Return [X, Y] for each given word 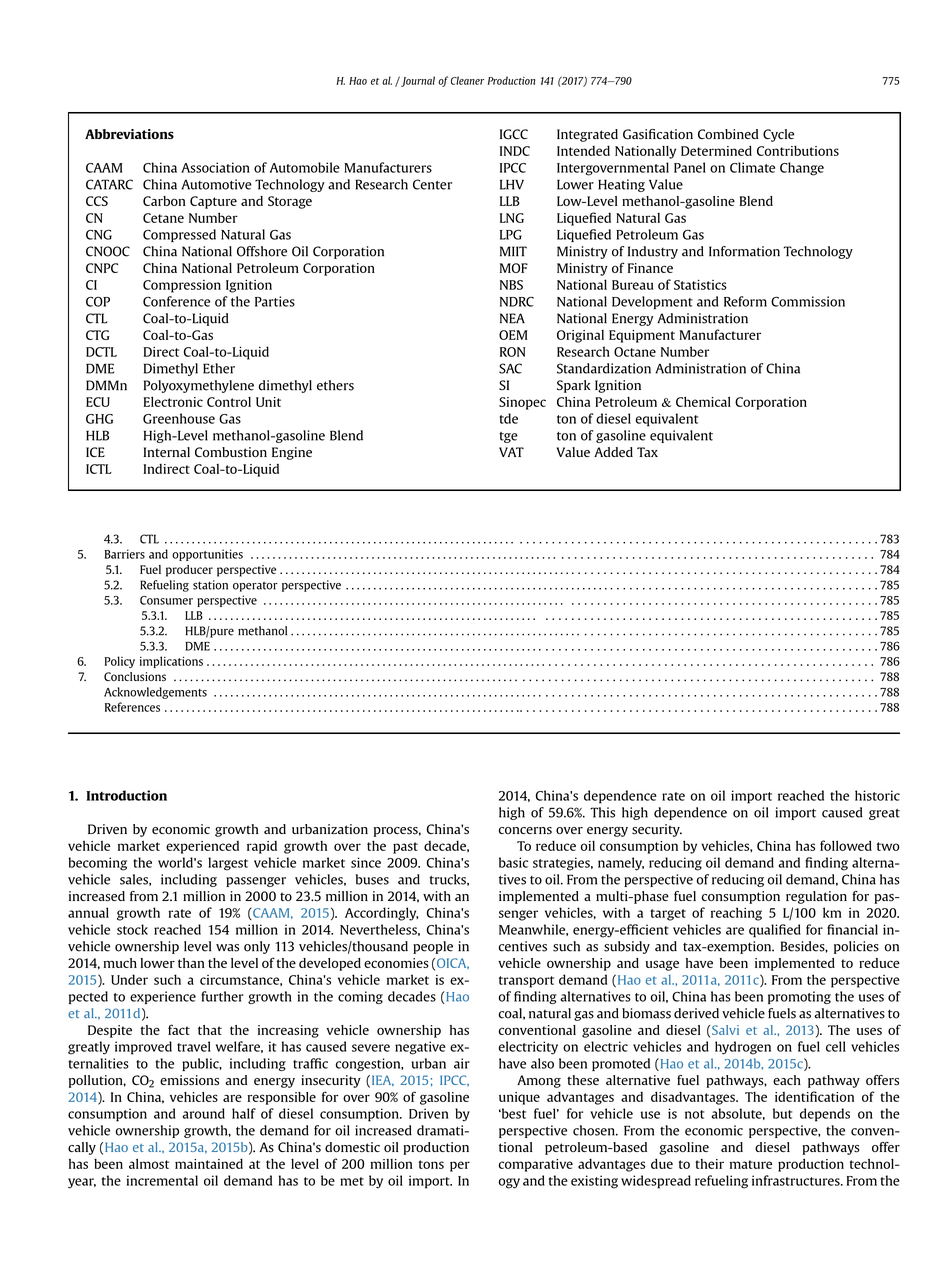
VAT [511, 452]
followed [846, 845]
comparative [536, 1165]
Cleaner [467, 80]
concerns [525, 831]
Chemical [703, 402]
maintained [209, 1164]
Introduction [126, 795]
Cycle [778, 135]
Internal [167, 452]
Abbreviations [129, 134]
